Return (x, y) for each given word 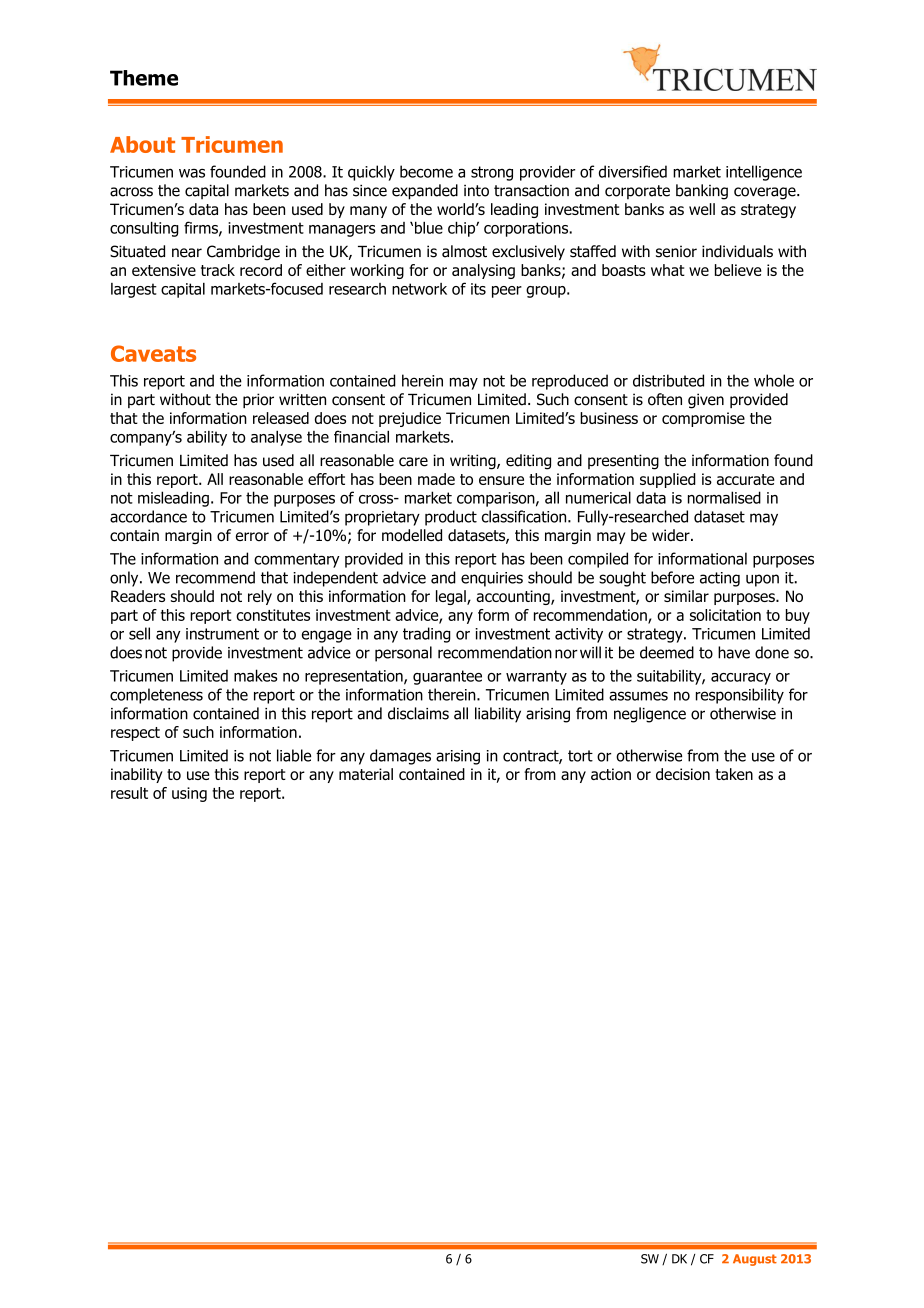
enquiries (492, 579)
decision (683, 774)
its (478, 289)
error (252, 537)
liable (294, 755)
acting (720, 579)
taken (734, 774)
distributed (668, 380)
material (366, 774)
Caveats (153, 353)
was (192, 173)
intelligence (764, 173)
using (189, 794)
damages (400, 757)
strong (492, 173)
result (129, 793)
